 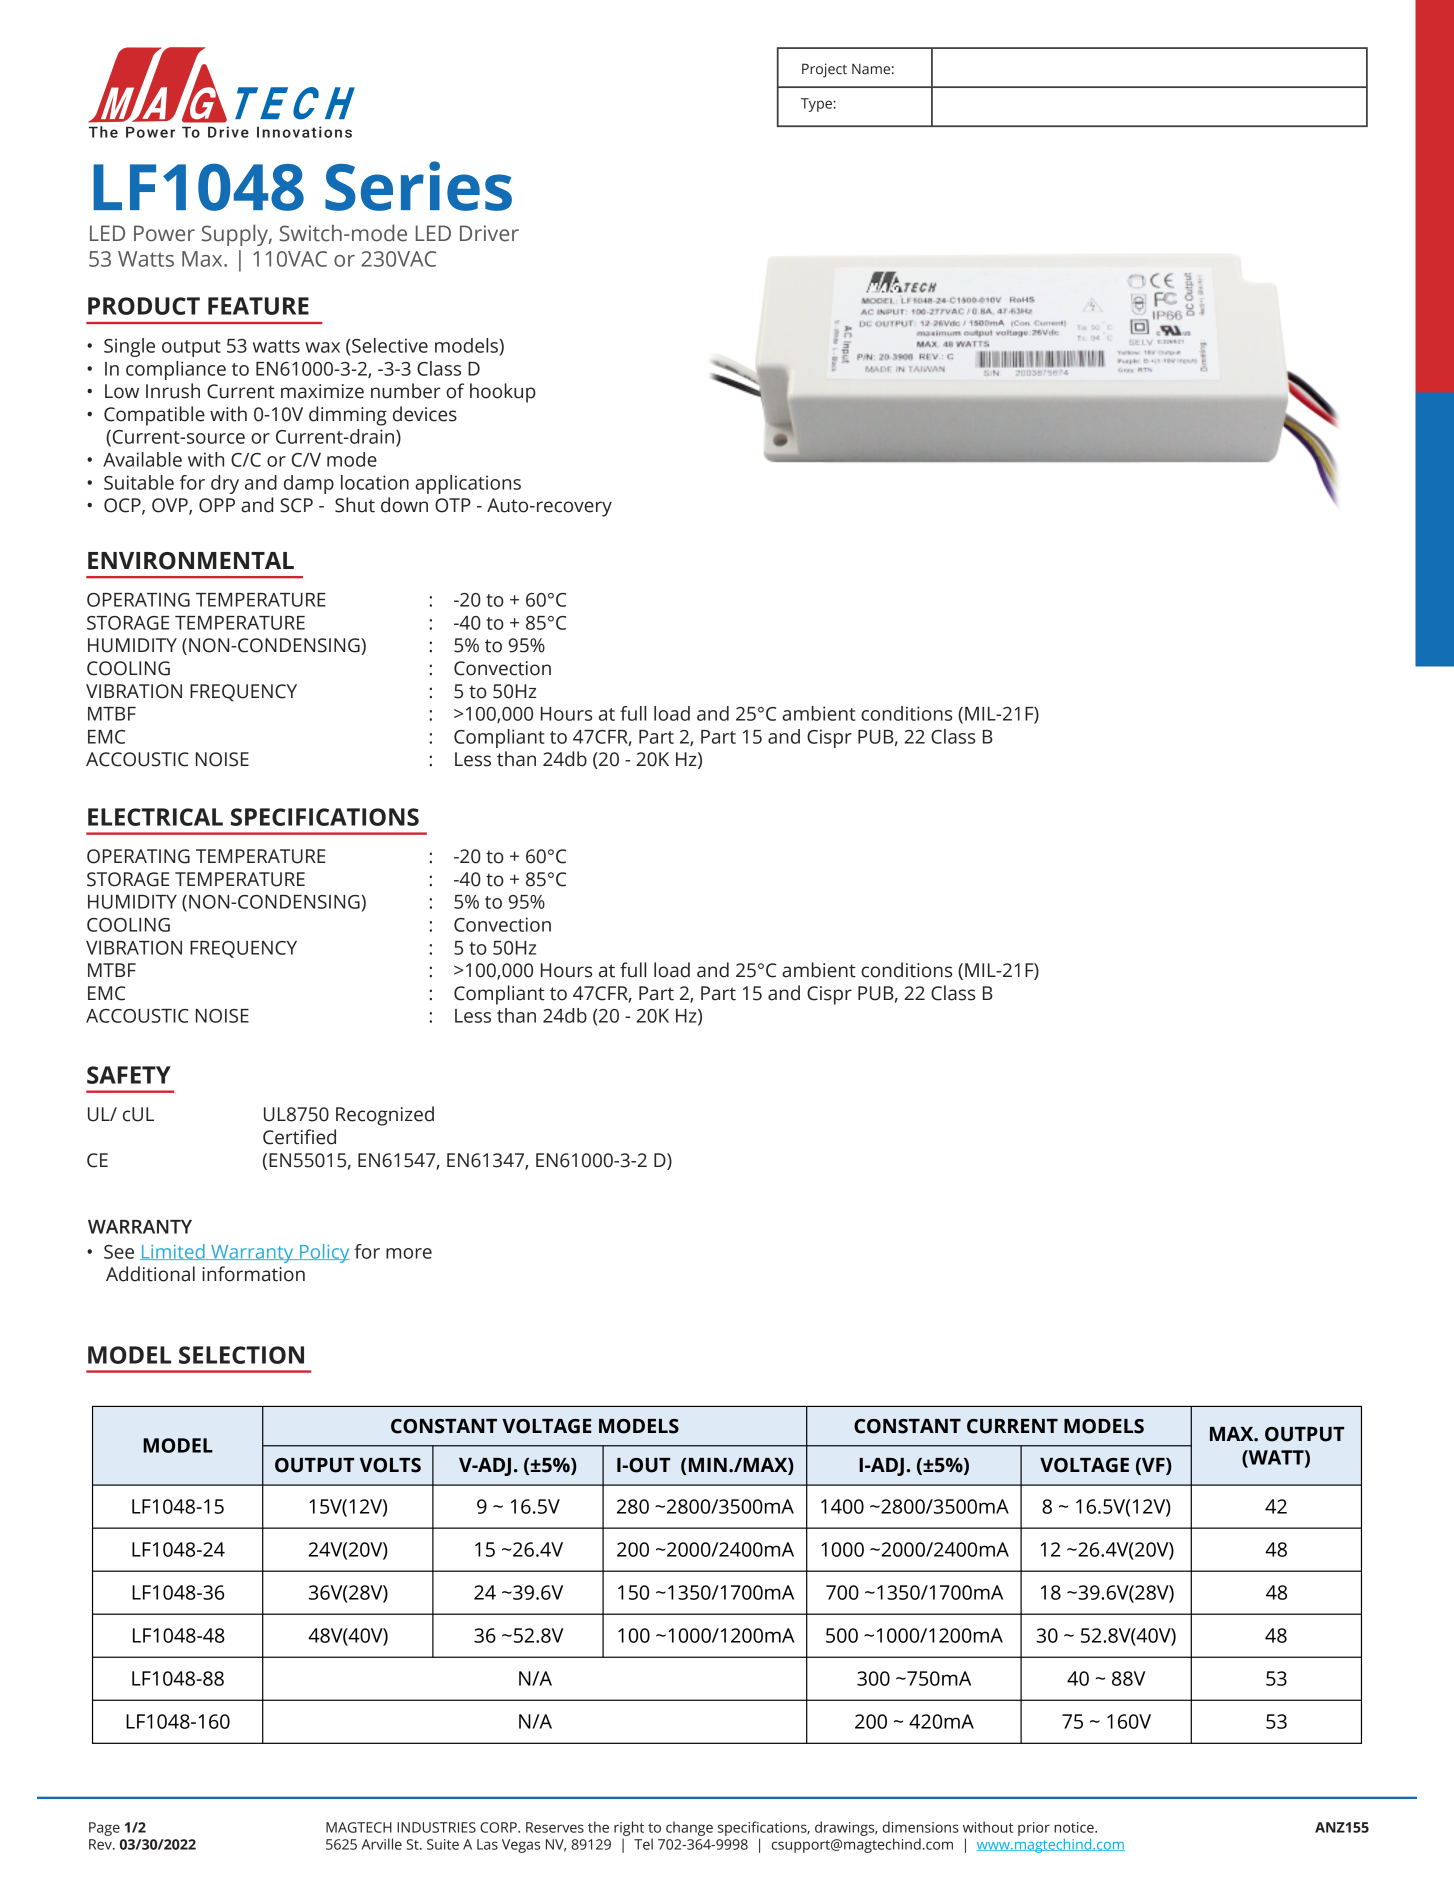 What do you see at coordinates (129, 1075) in the page?
I see `SAFETY` at bounding box center [129, 1075].
